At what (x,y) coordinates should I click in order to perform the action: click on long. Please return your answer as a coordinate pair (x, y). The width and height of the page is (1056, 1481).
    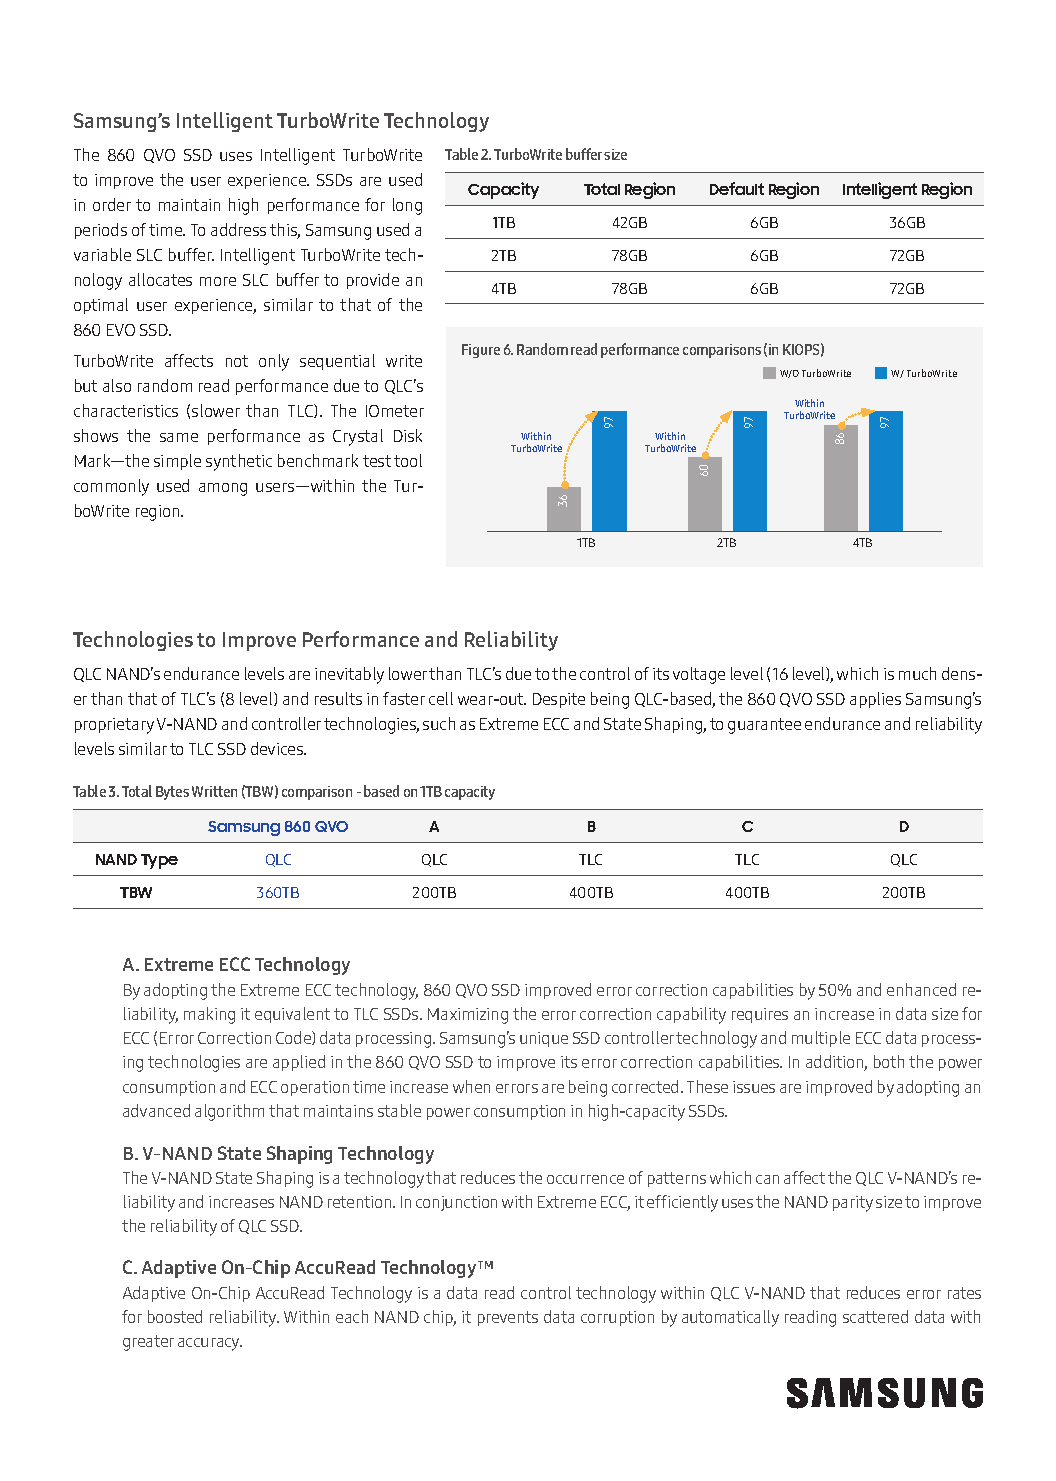
    Looking at the image, I should click on (407, 206).
